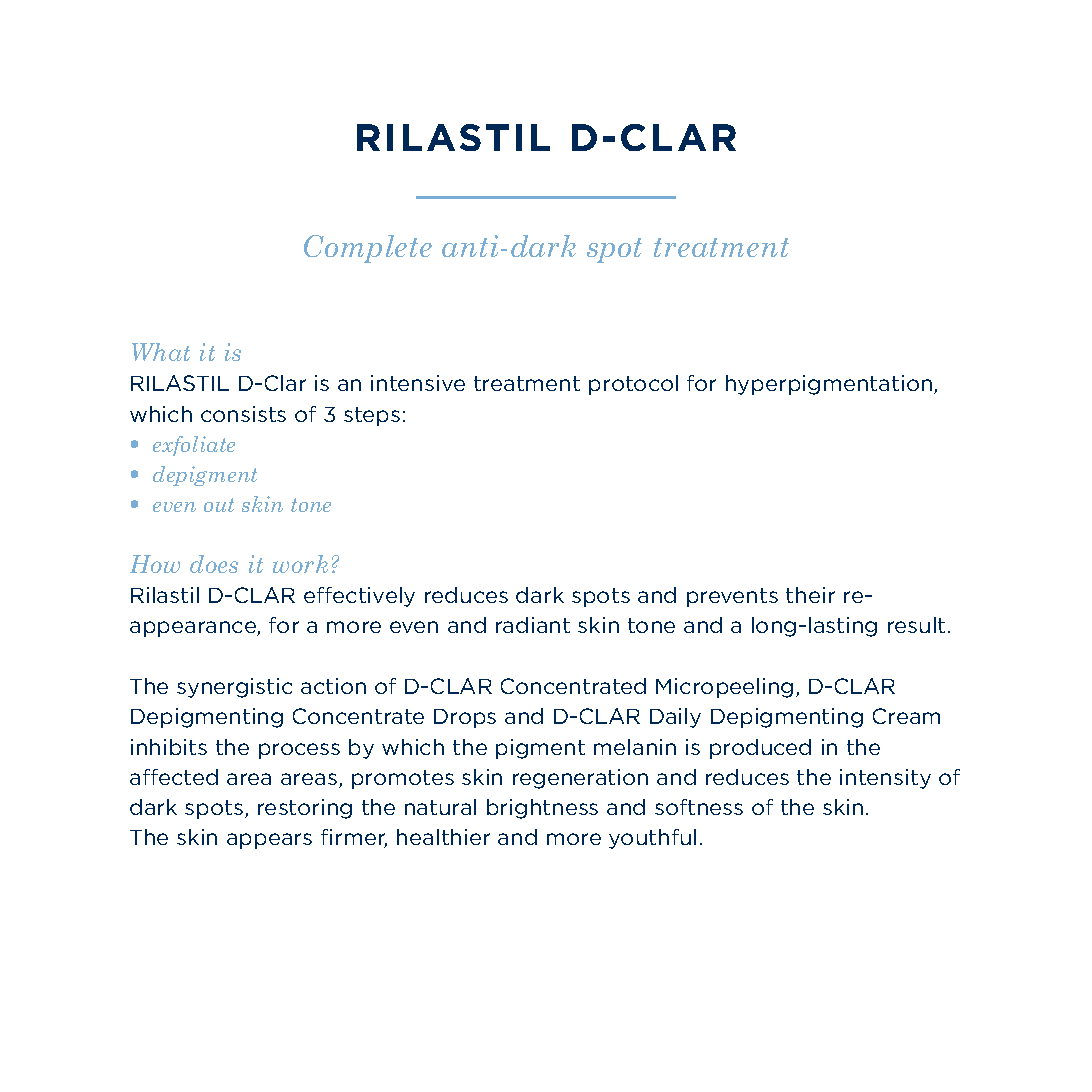  What do you see at coordinates (533, 625) in the page?
I see `radiant` at bounding box center [533, 625].
